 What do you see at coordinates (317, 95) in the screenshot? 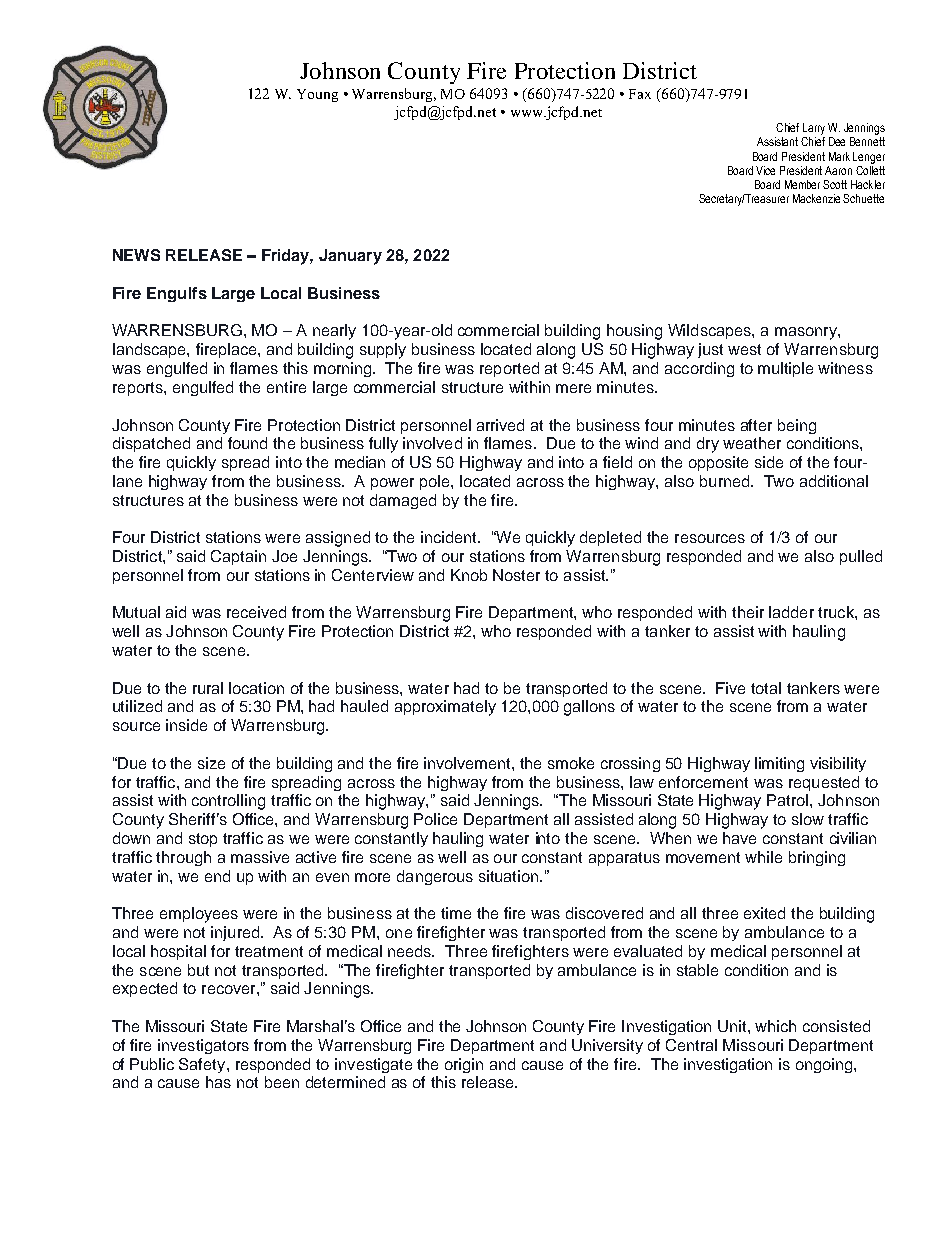
I see `Young` at bounding box center [317, 95].
